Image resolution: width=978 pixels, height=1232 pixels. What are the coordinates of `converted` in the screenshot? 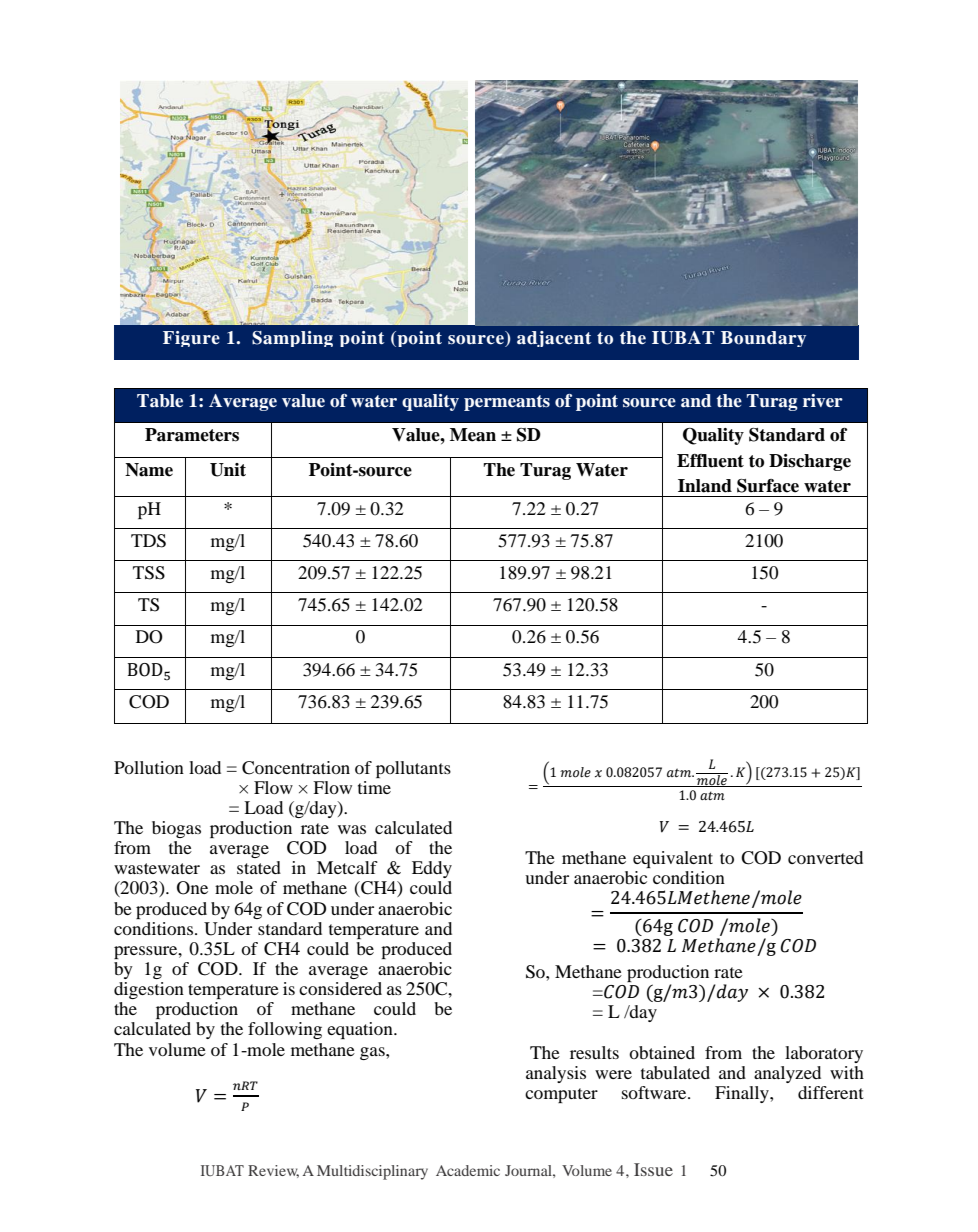 It's located at (825, 857).
